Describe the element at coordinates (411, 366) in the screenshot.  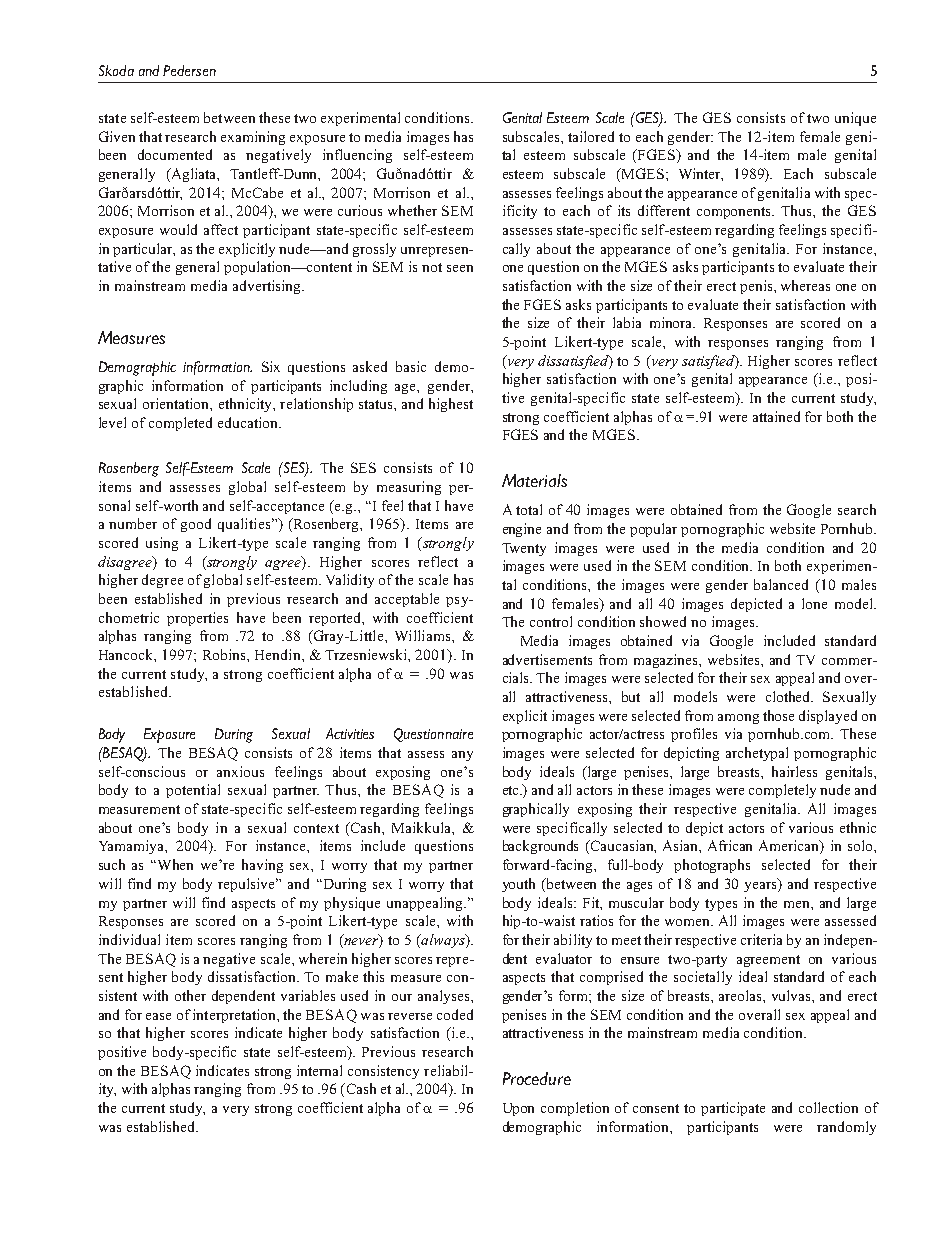
I see `basic` at that location.
